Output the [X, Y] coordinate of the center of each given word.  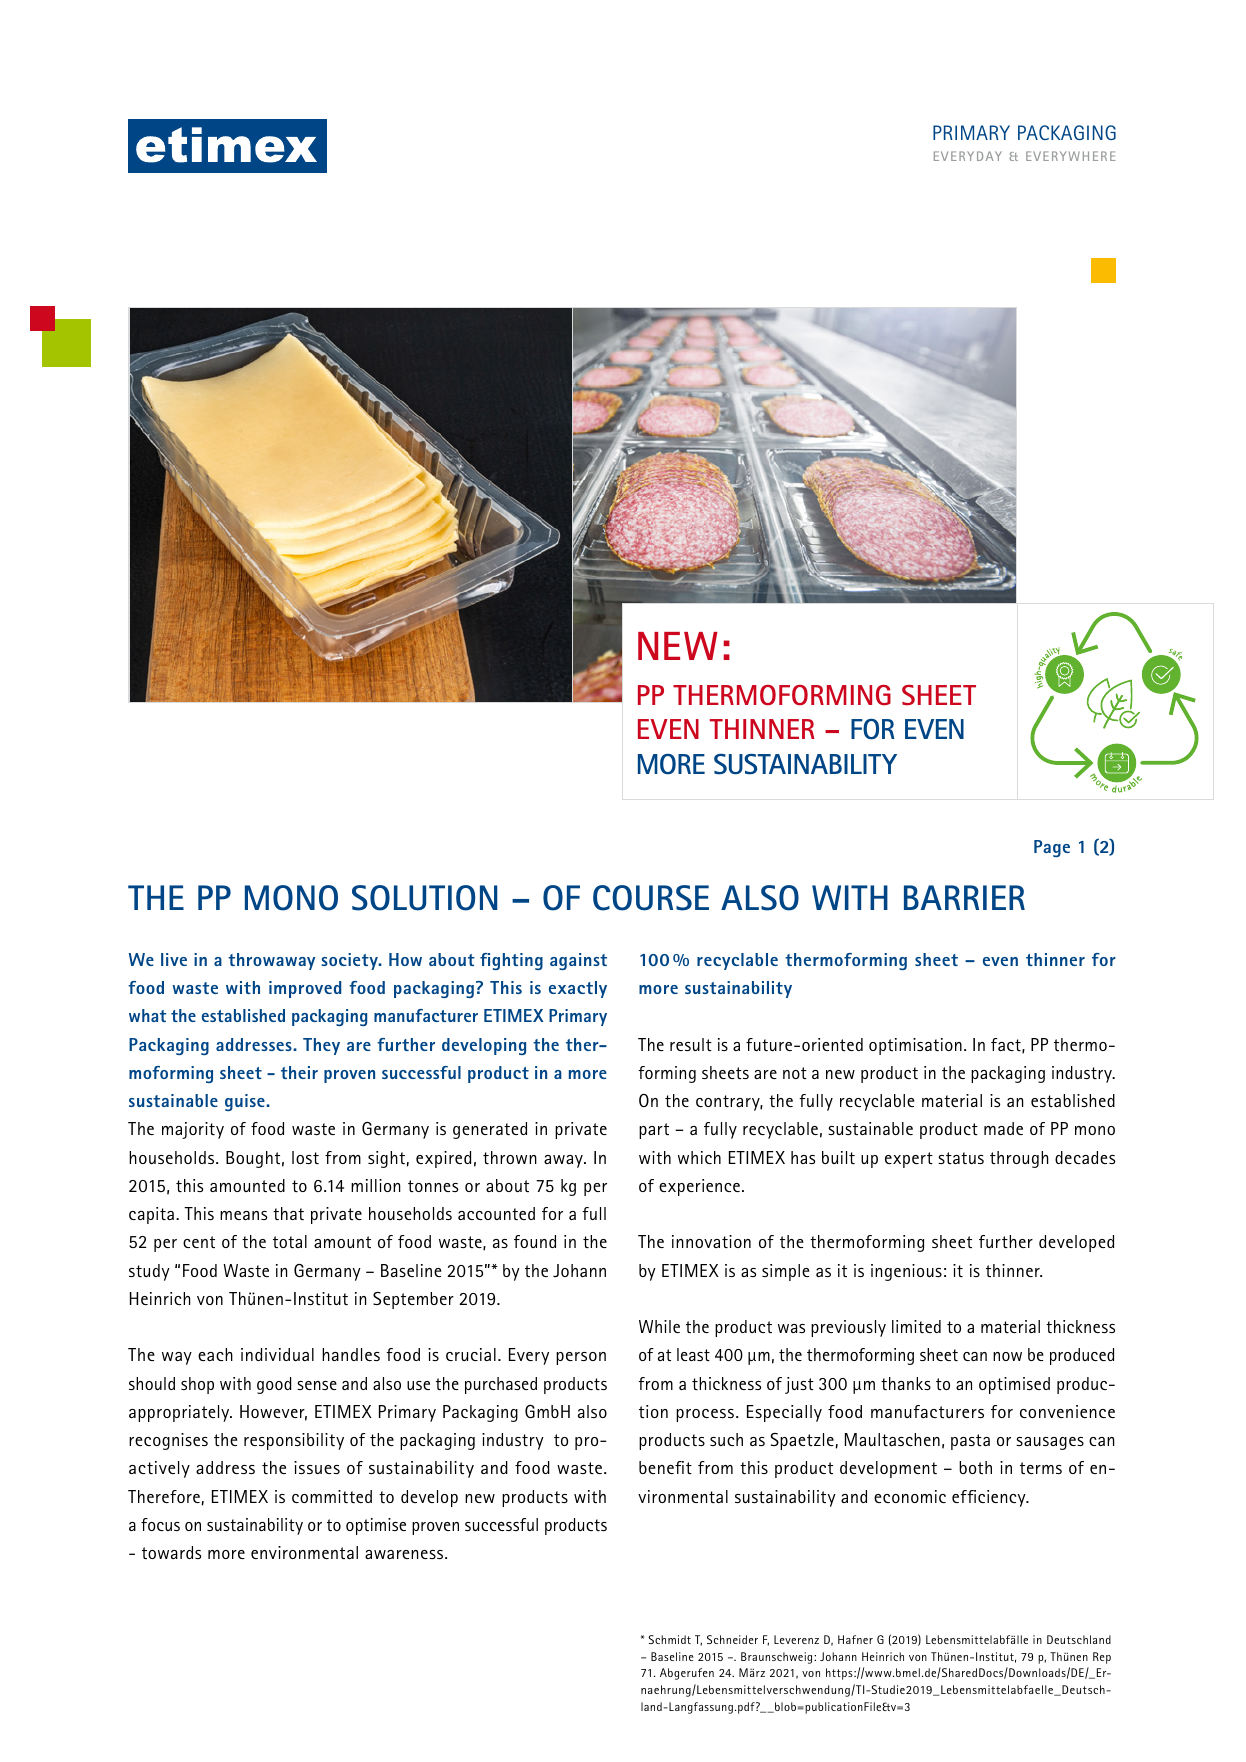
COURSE [651, 898]
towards [171, 1552]
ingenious [906, 1272]
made [1003, 1128]
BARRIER [964, 897]
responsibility [294, 1441]
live [174, 959]
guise [246, 1102]
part [654, 1131]
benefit [665, 1467]
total [290, 1241]
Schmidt [669, 1639]
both [975, 1467]
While [659, 1326]
